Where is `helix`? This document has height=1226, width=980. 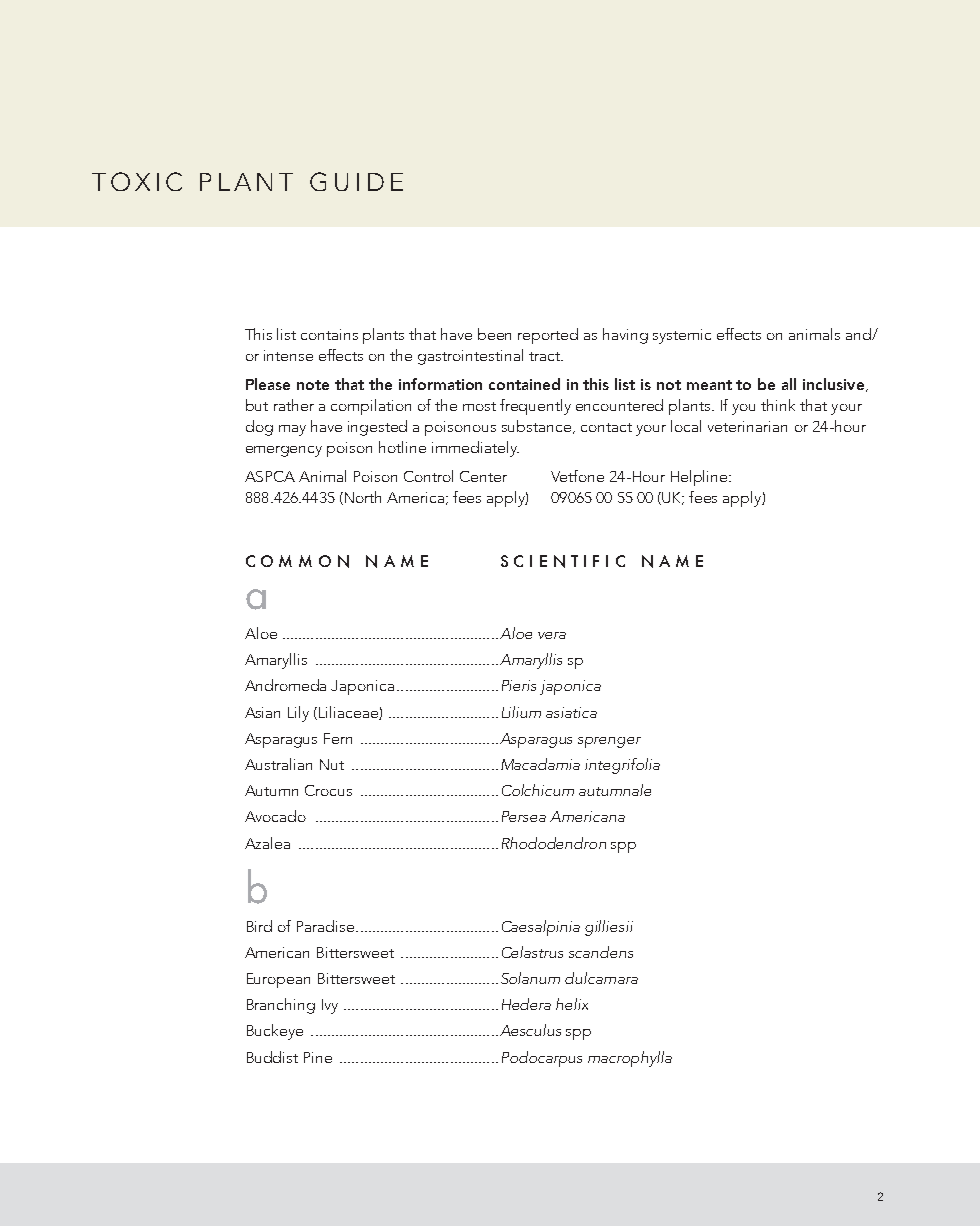
helix is located at coordinates (572, 1004).
